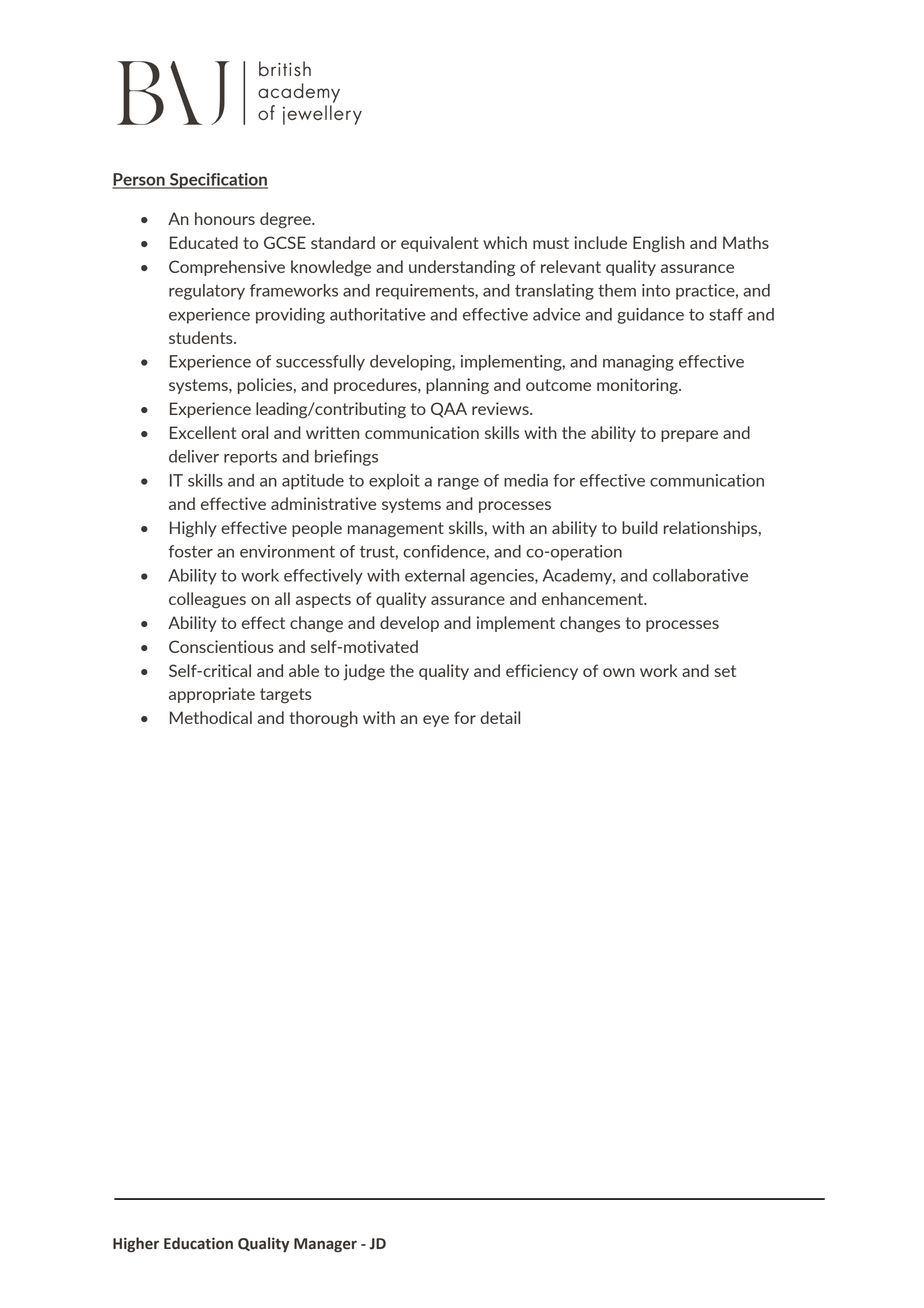  What do you see at coordinates (198, 1243) in the page?
I see `Education` at bounding box center [198, 1243].
